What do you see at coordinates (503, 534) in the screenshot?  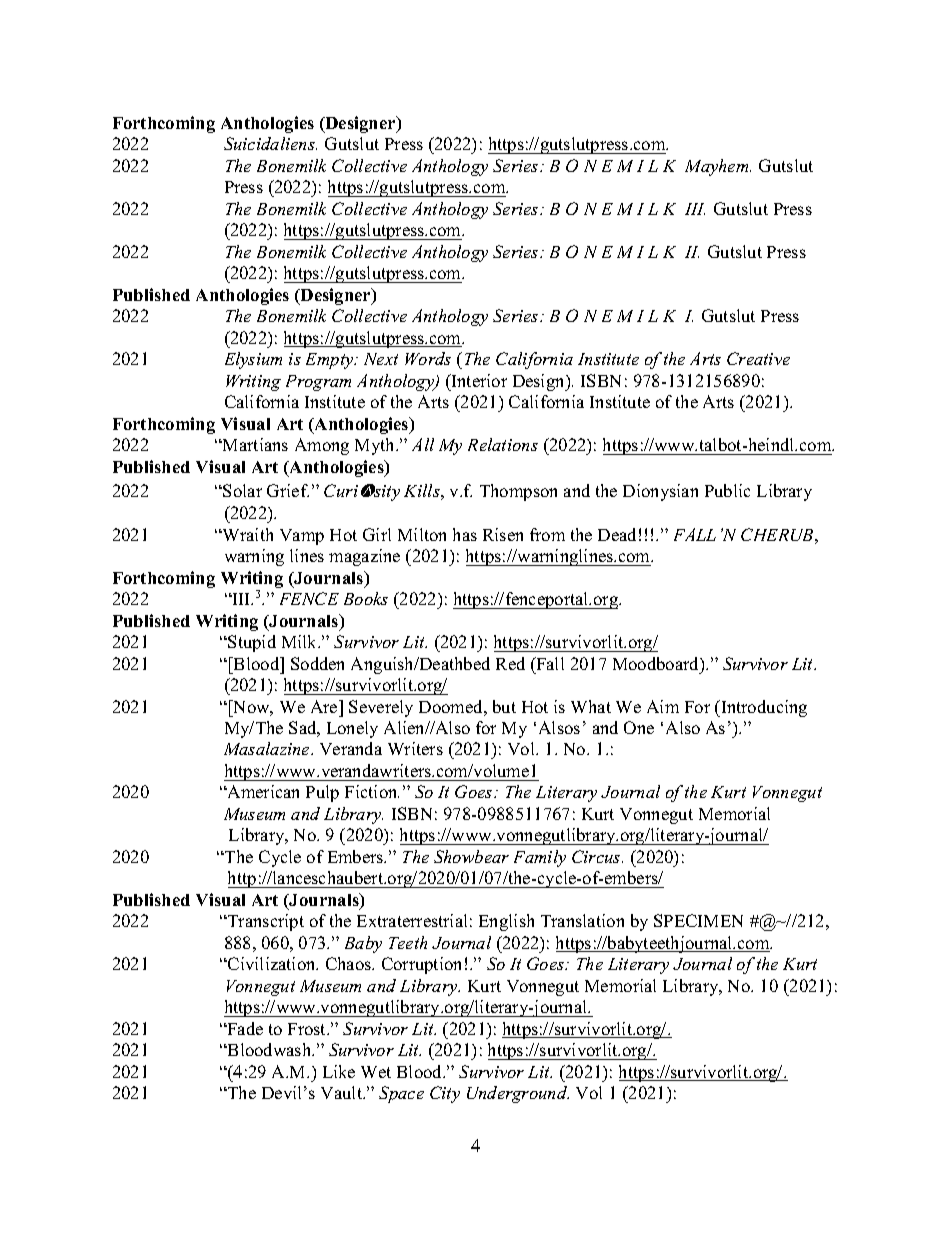 I see `Risen` at bounding box center [503, 534].
